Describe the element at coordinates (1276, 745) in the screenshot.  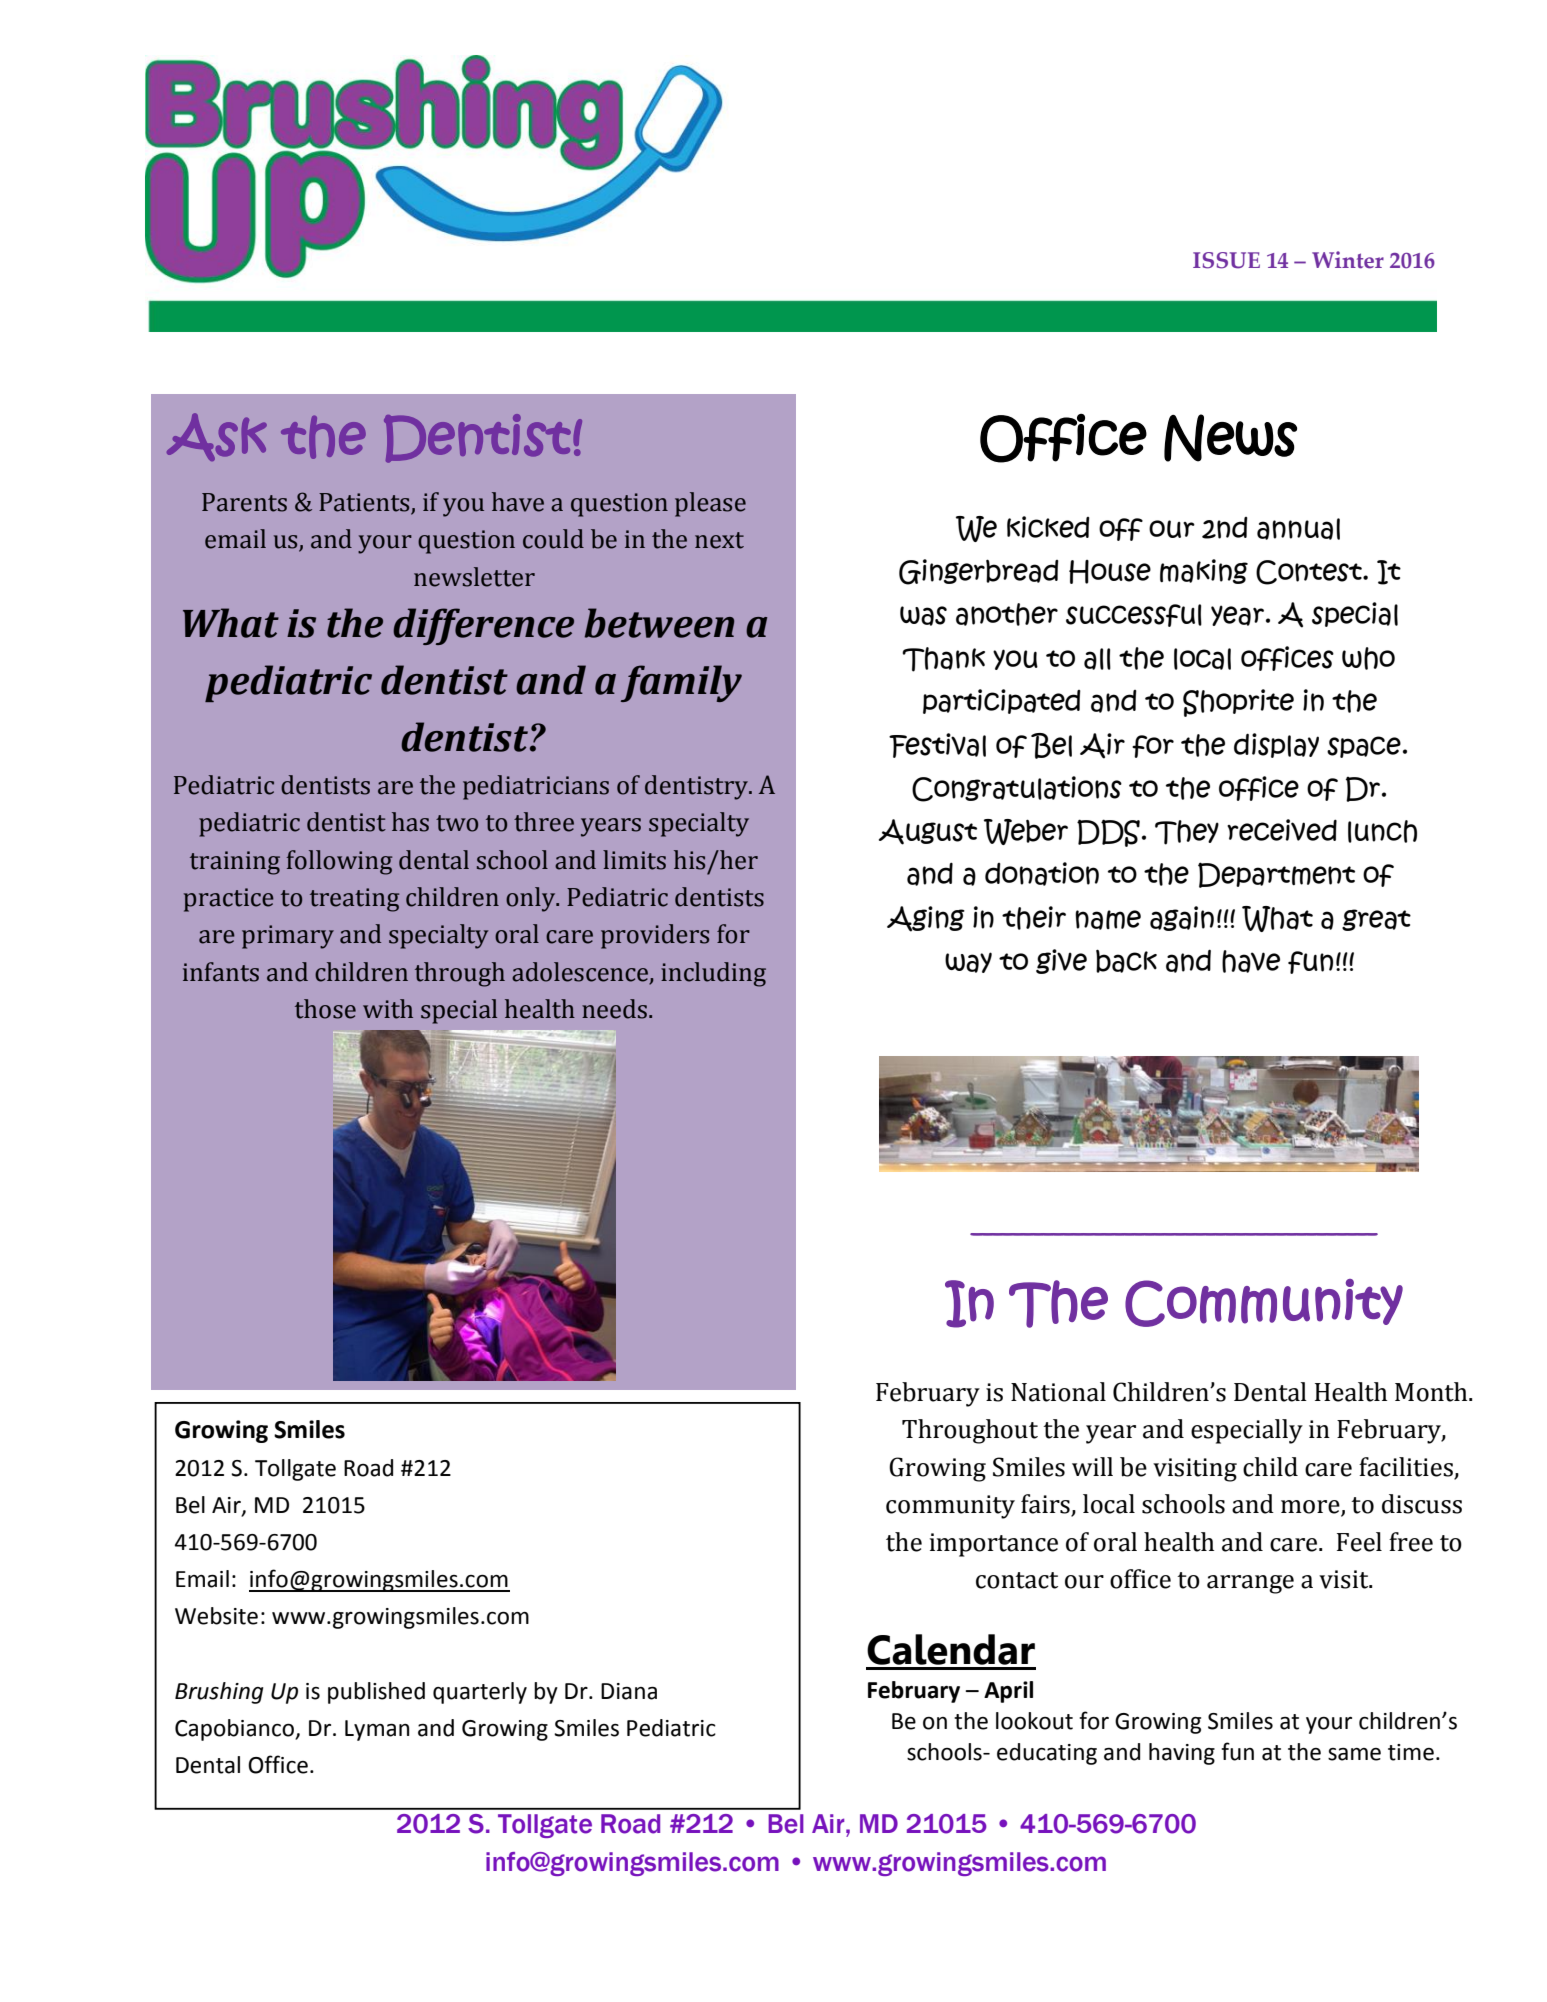
I see `display` at that location.
